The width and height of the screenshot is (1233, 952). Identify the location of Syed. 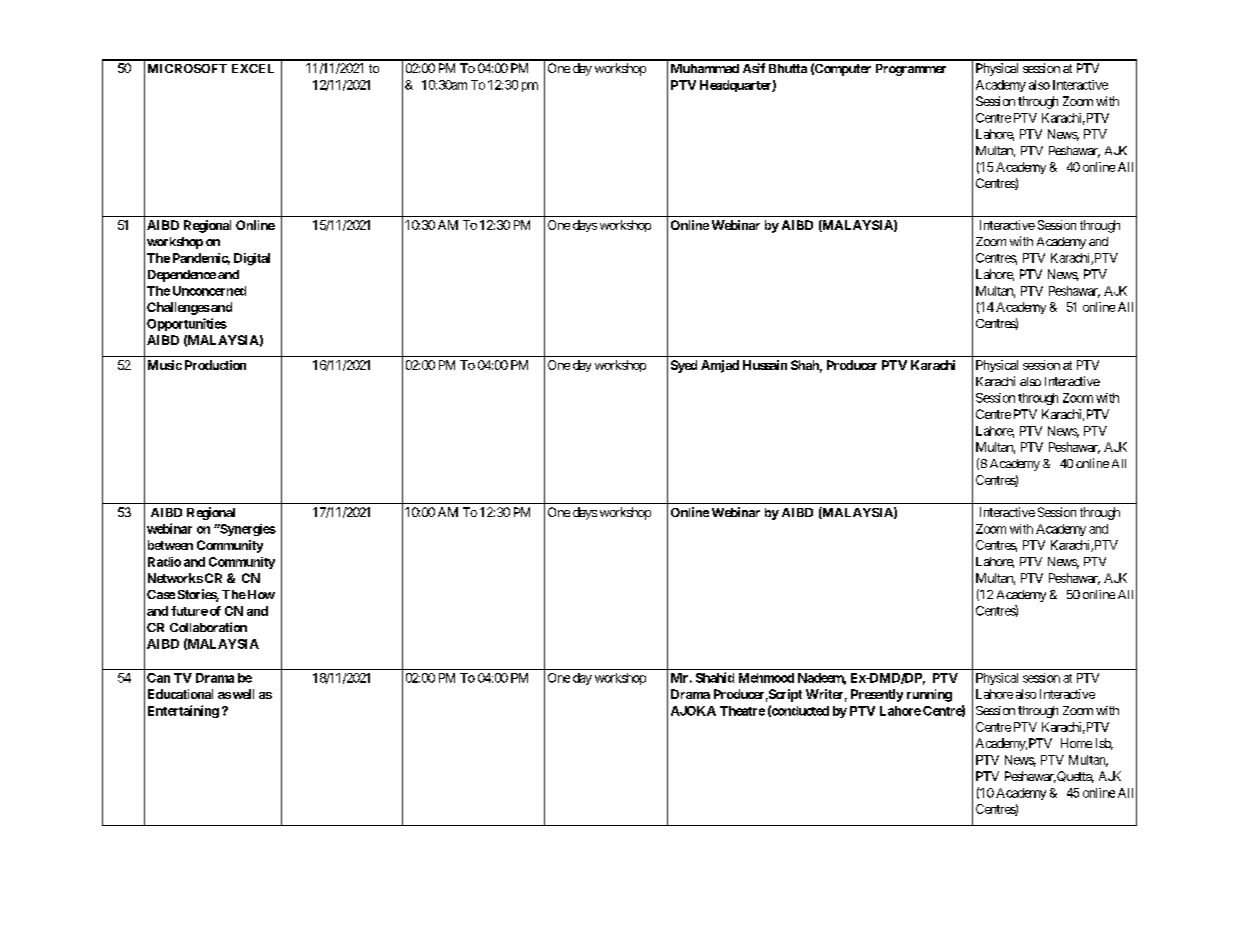
(684, 366).
